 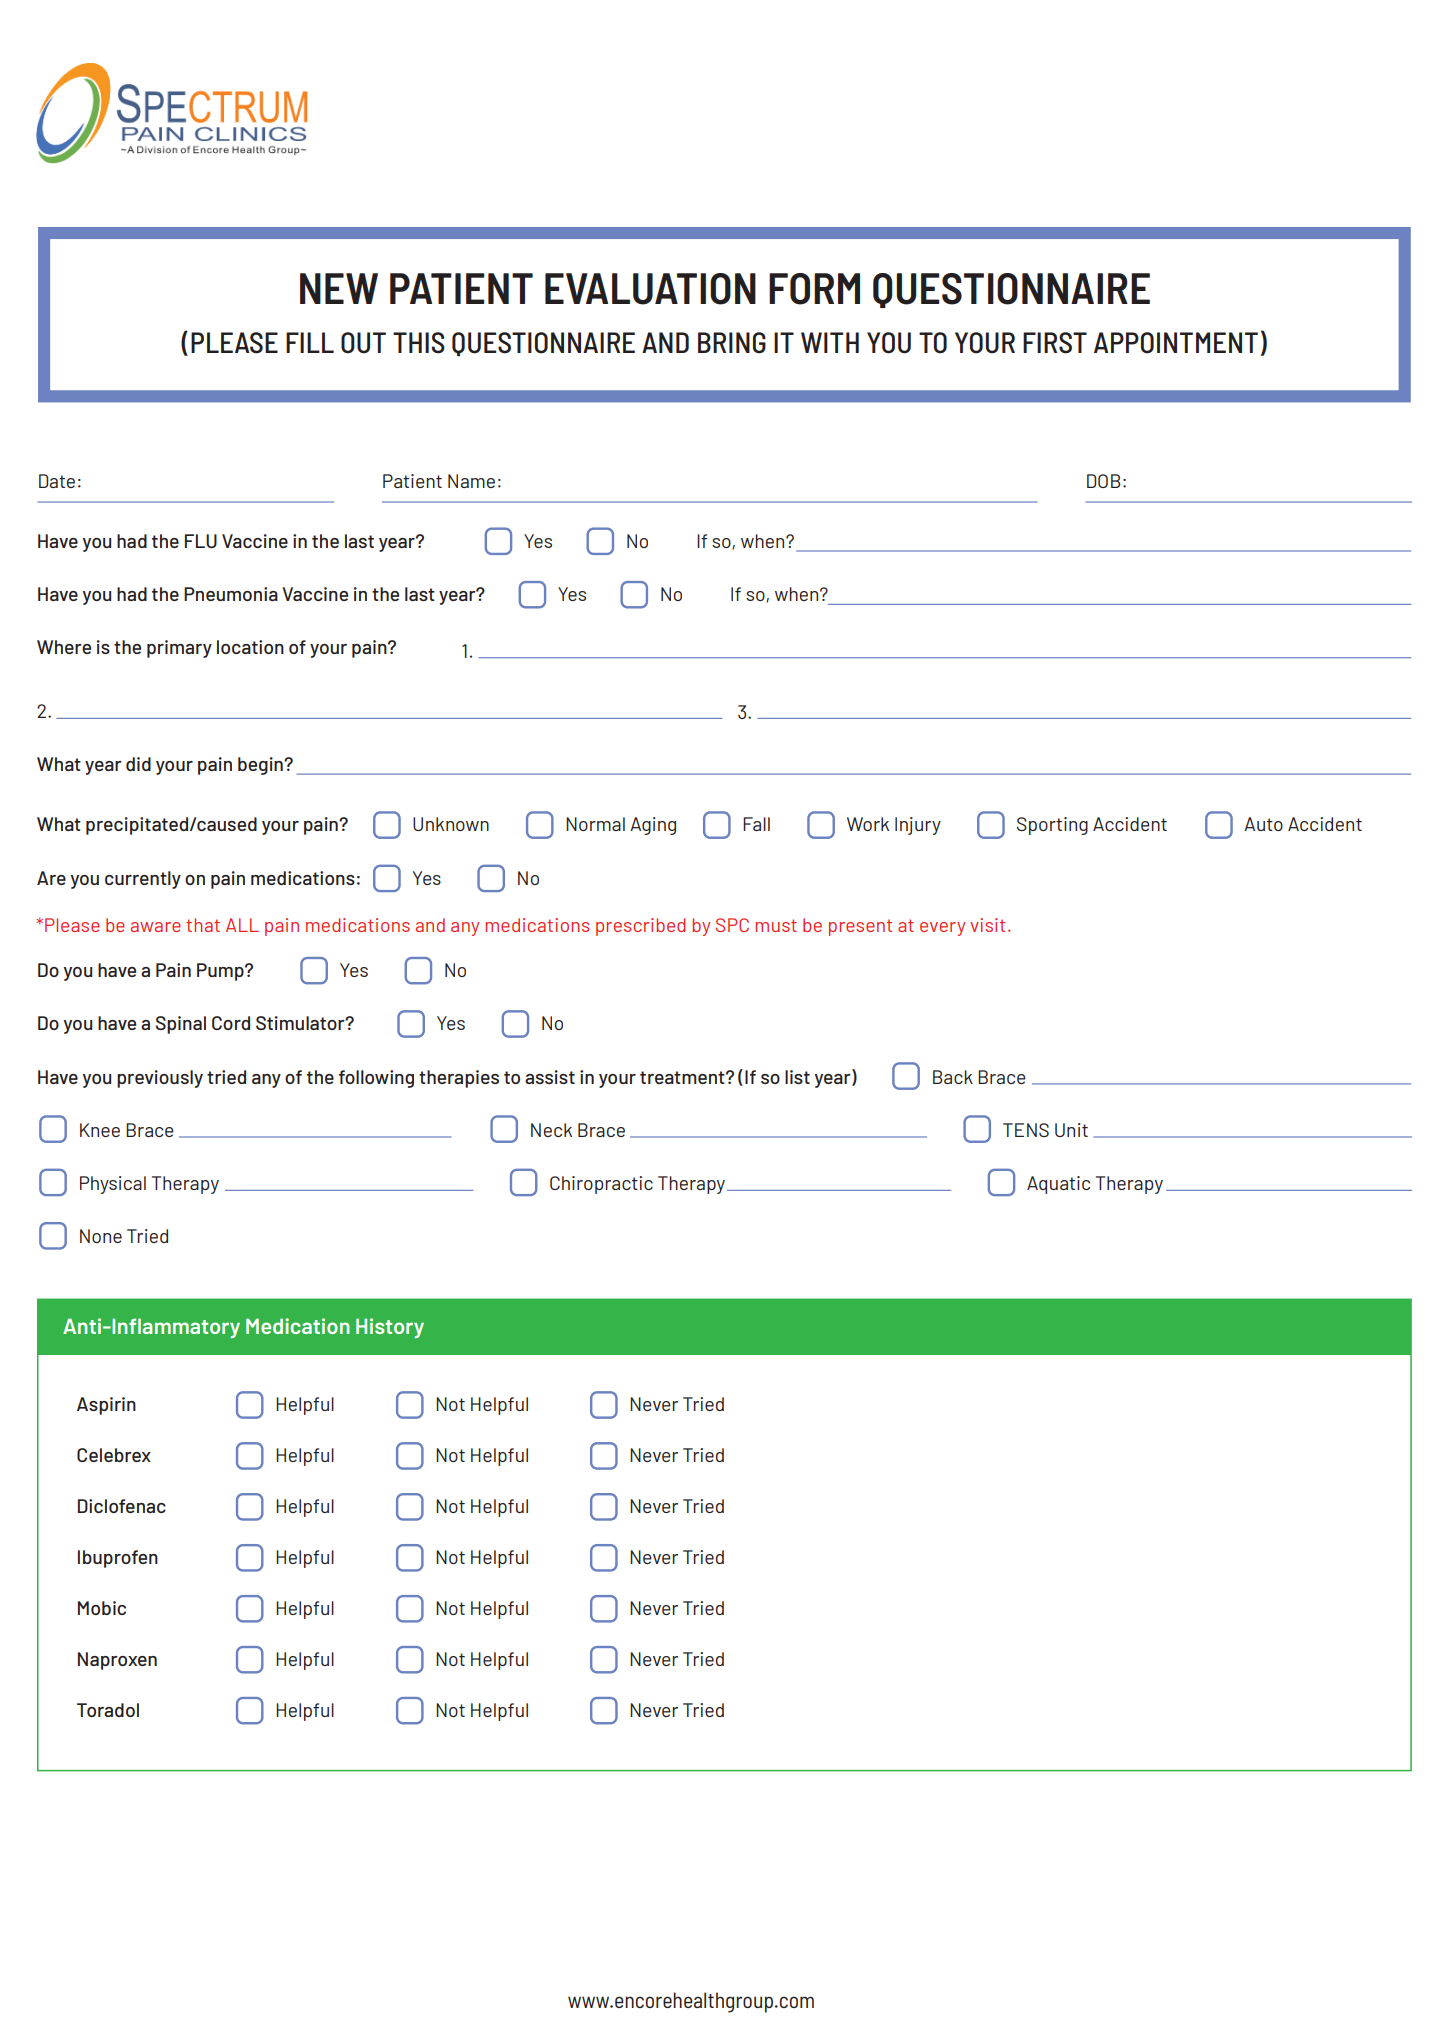 What do you see at coordinates (261, 766) in the screenshot?
I see `begin` at bounding box center [261, 766].
